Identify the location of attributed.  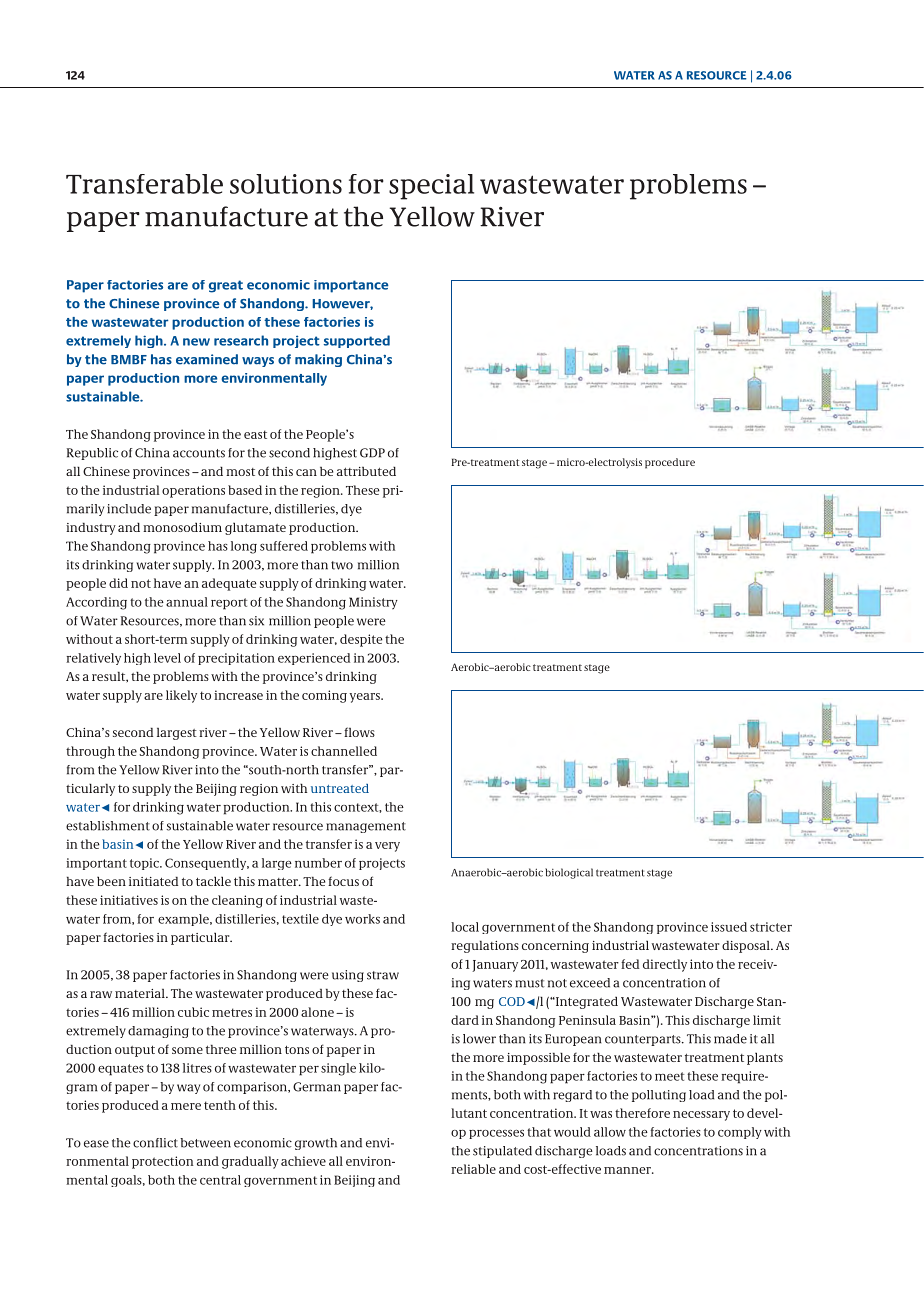
(366, 471).
